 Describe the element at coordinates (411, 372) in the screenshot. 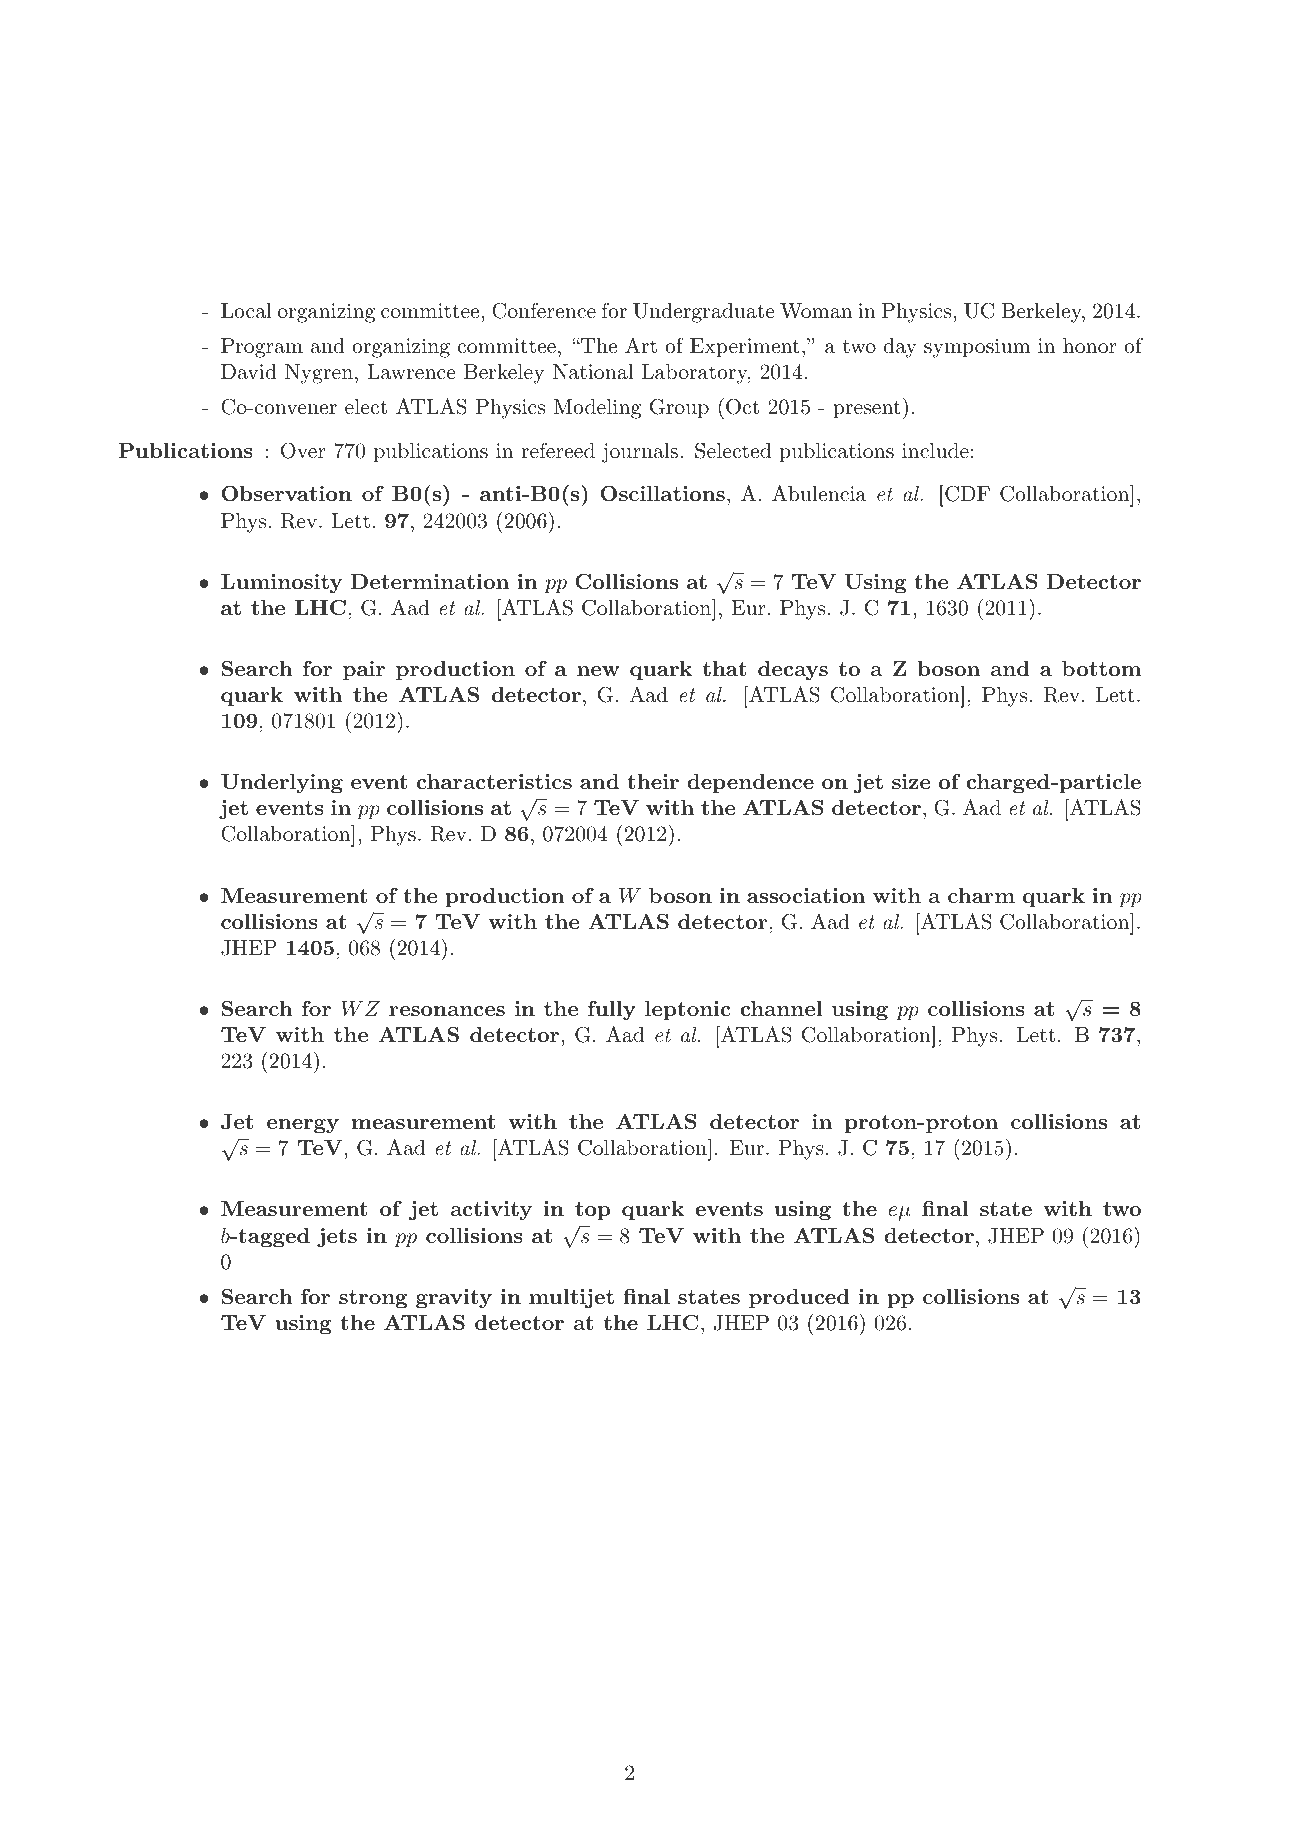

I see `Lawrence` at that location.
